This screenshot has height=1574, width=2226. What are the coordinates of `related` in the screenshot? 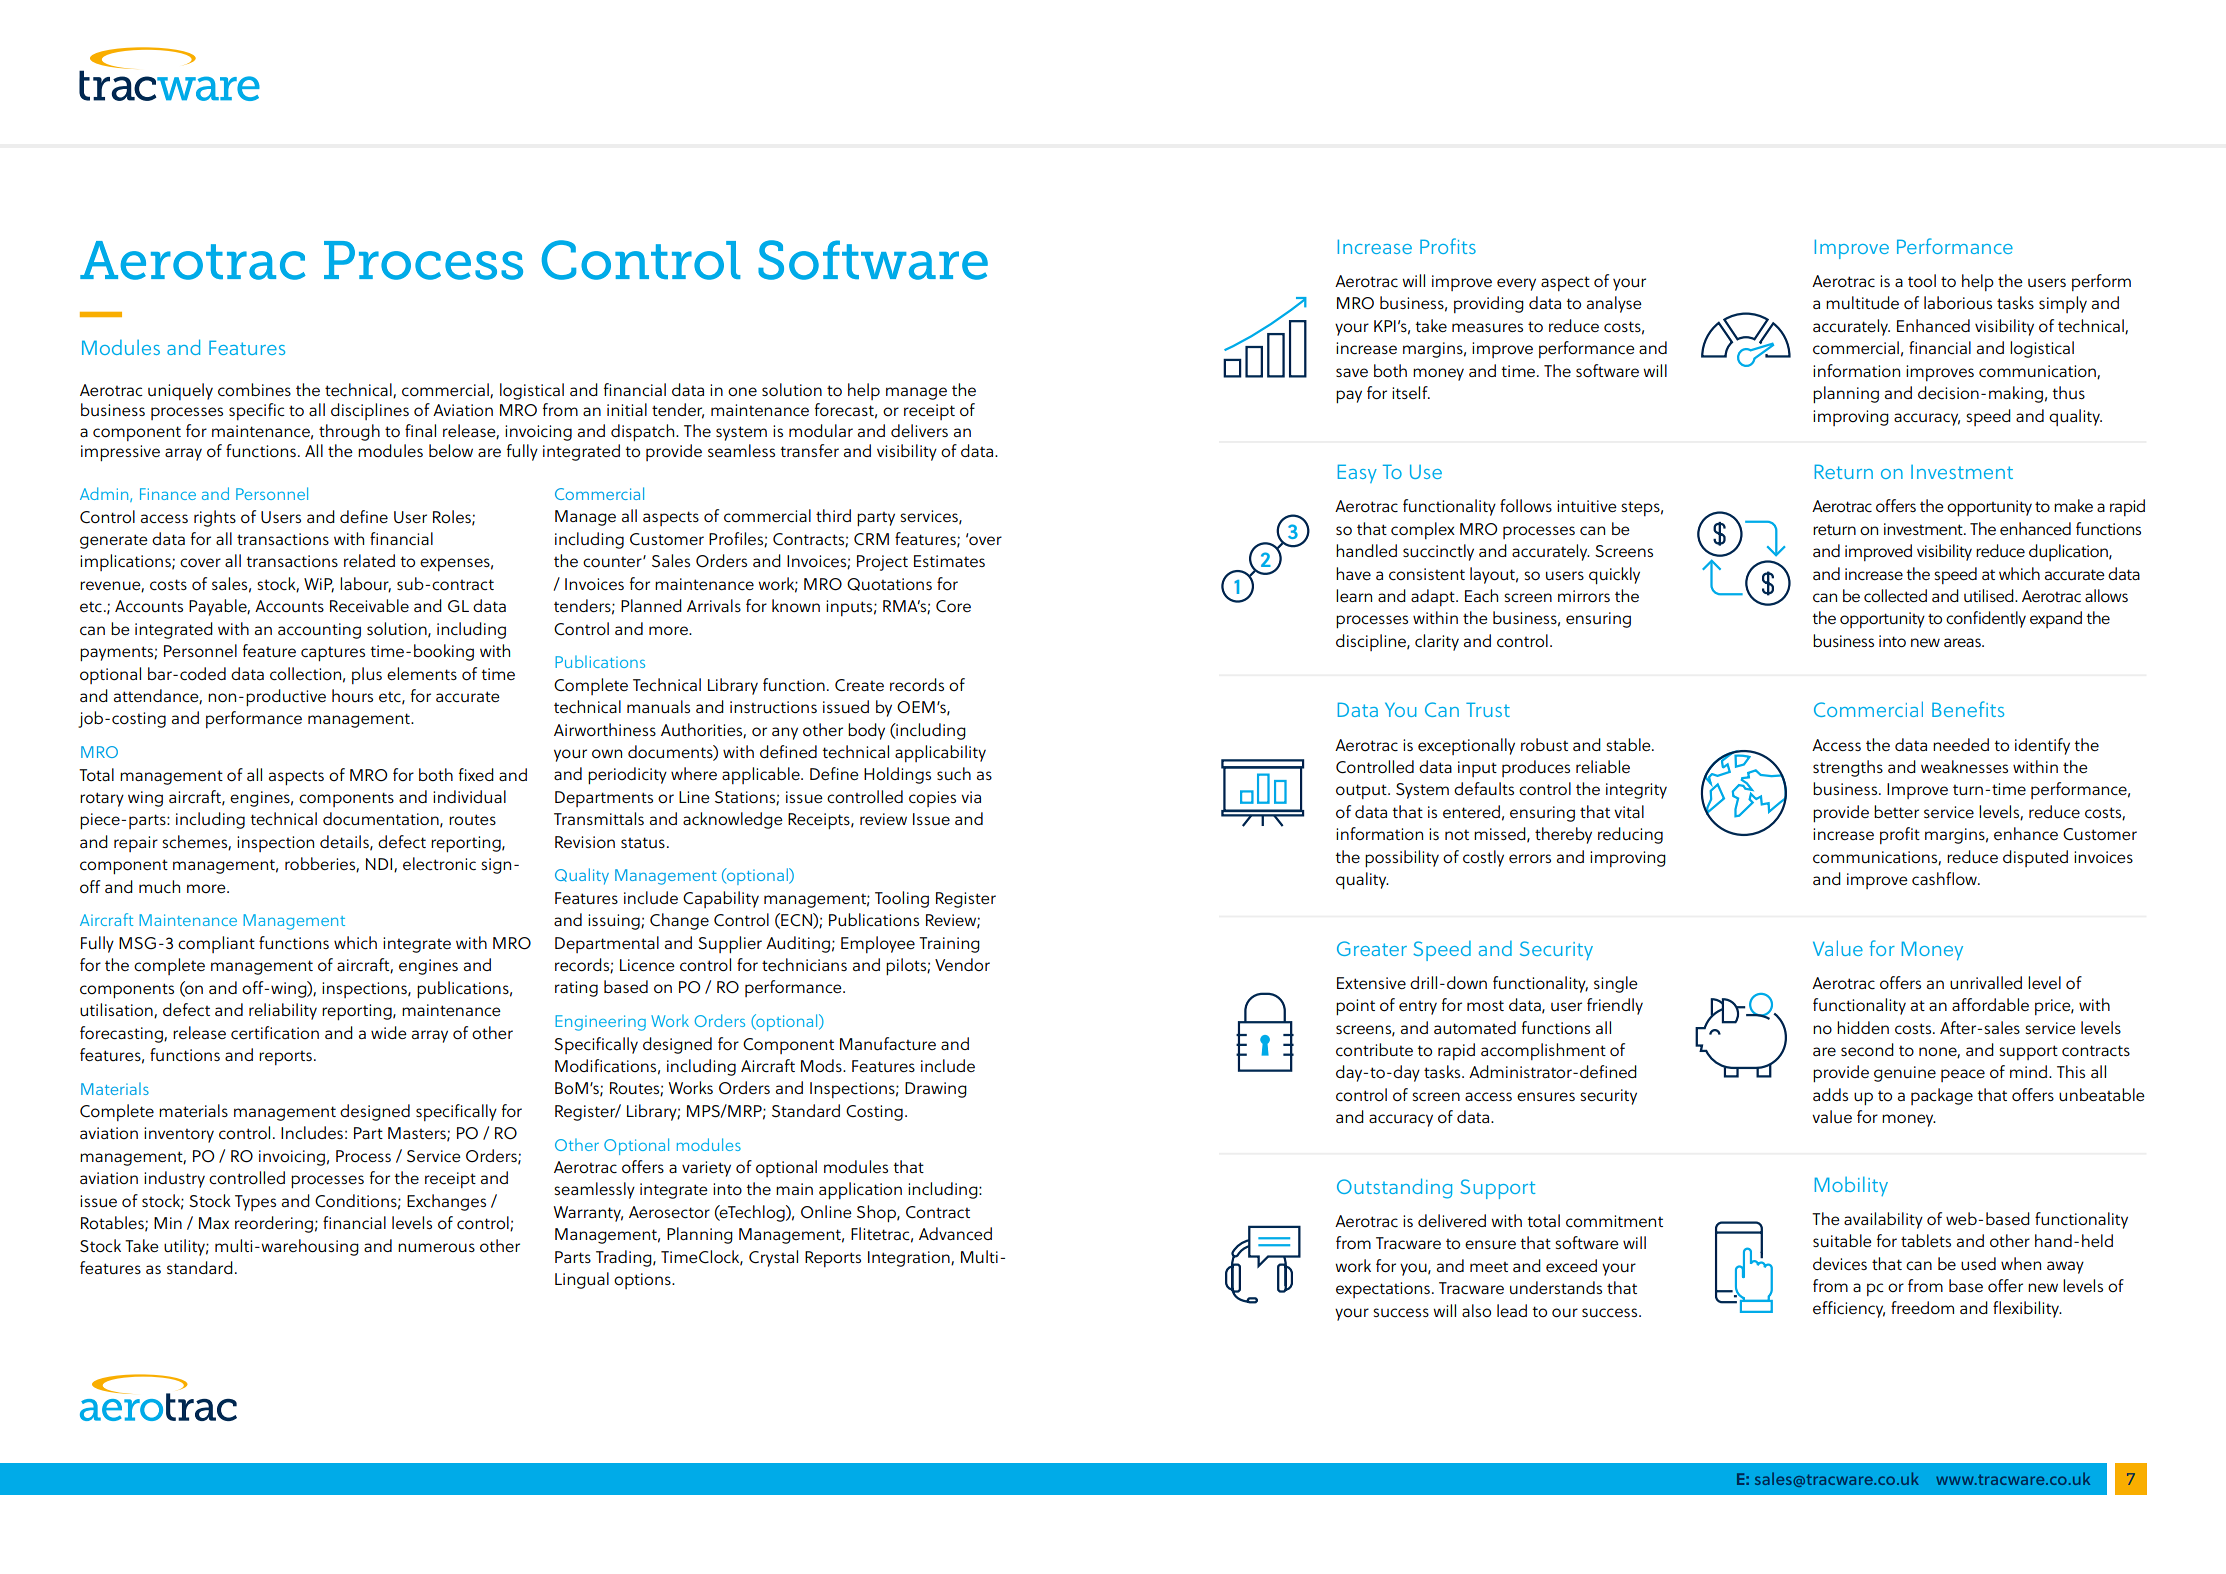 It's located at (369, 560).
